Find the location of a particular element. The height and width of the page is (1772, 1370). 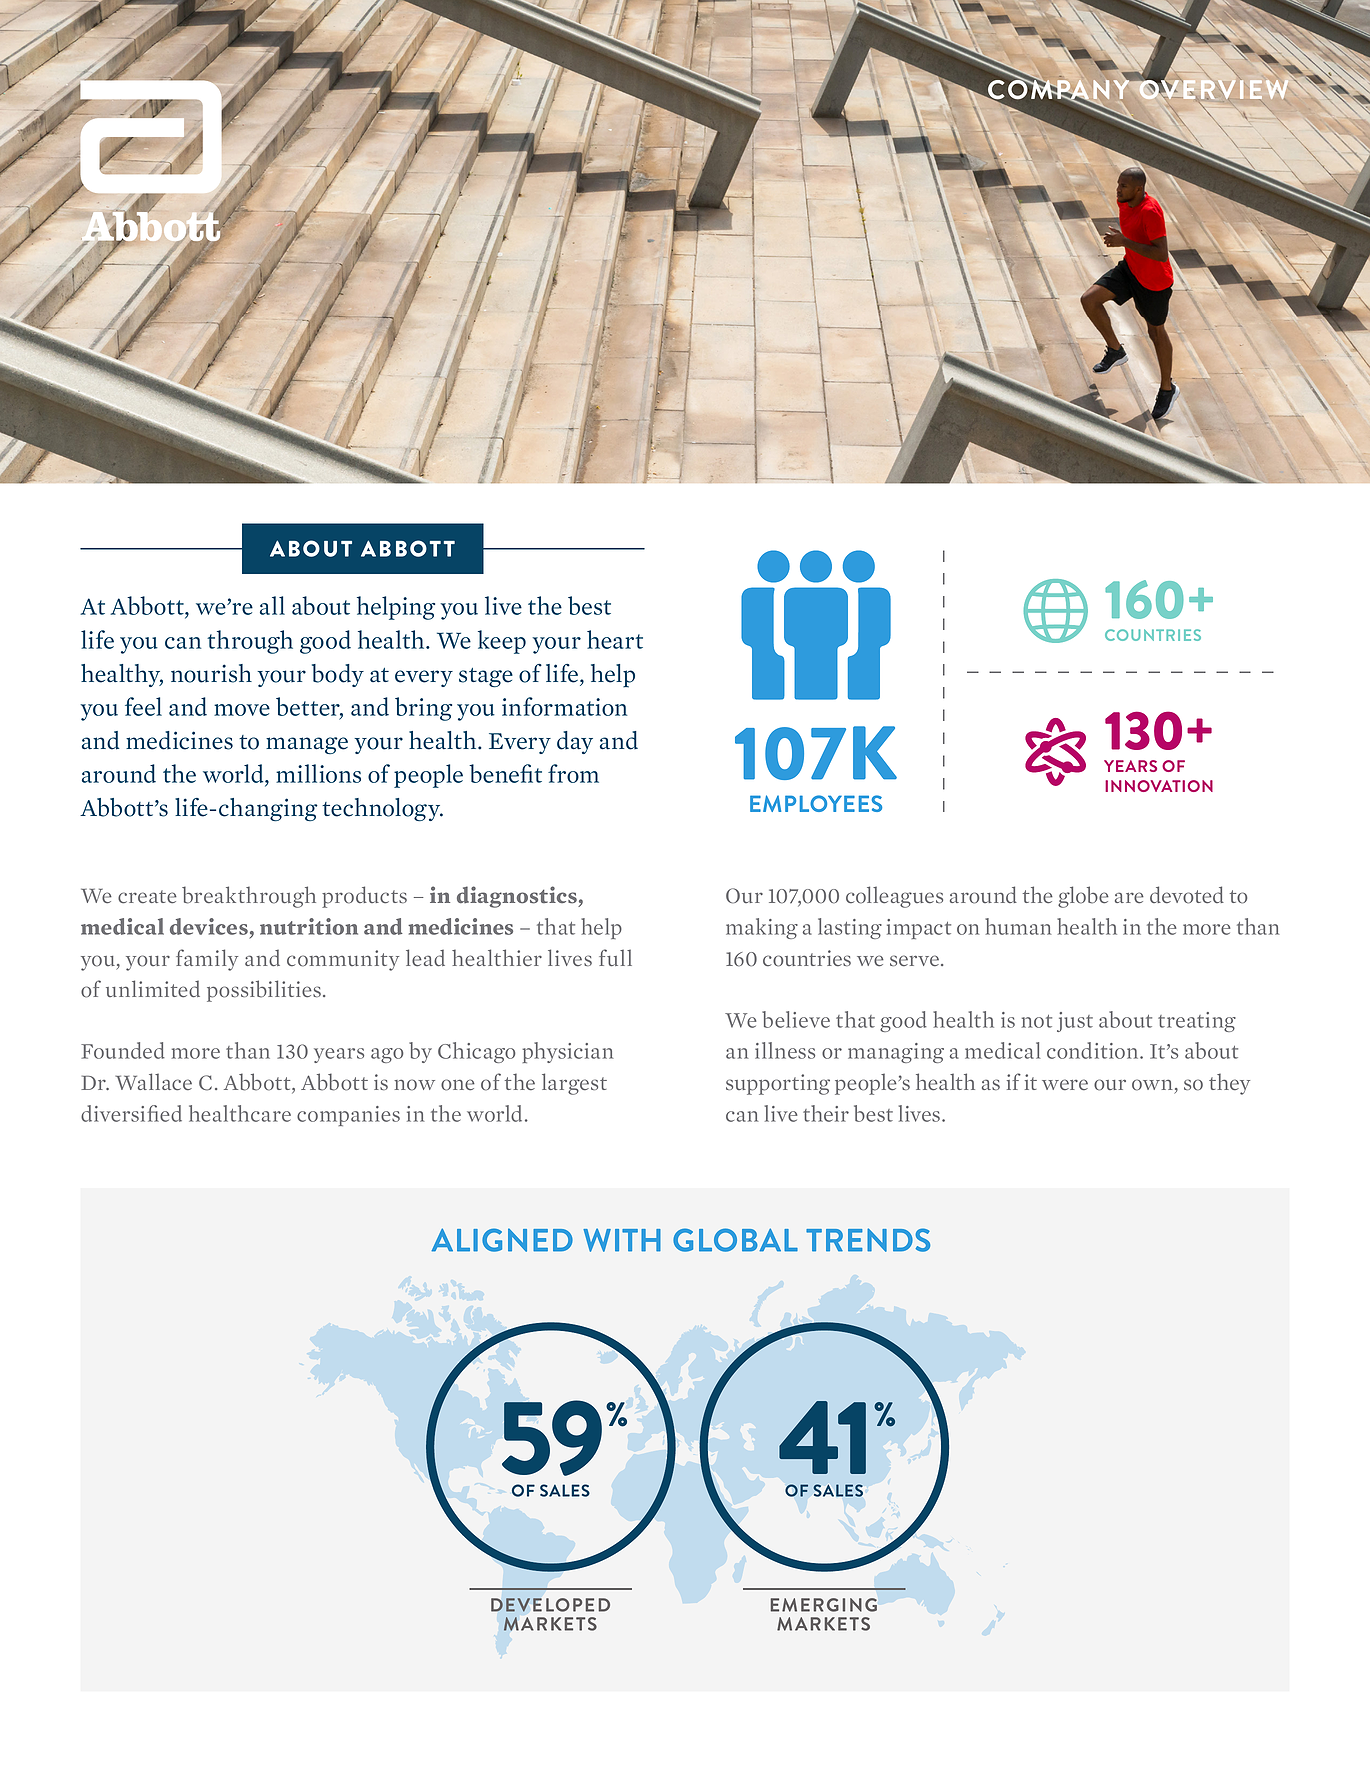

OVERVIEW is located at coordinates (1213, 88).
